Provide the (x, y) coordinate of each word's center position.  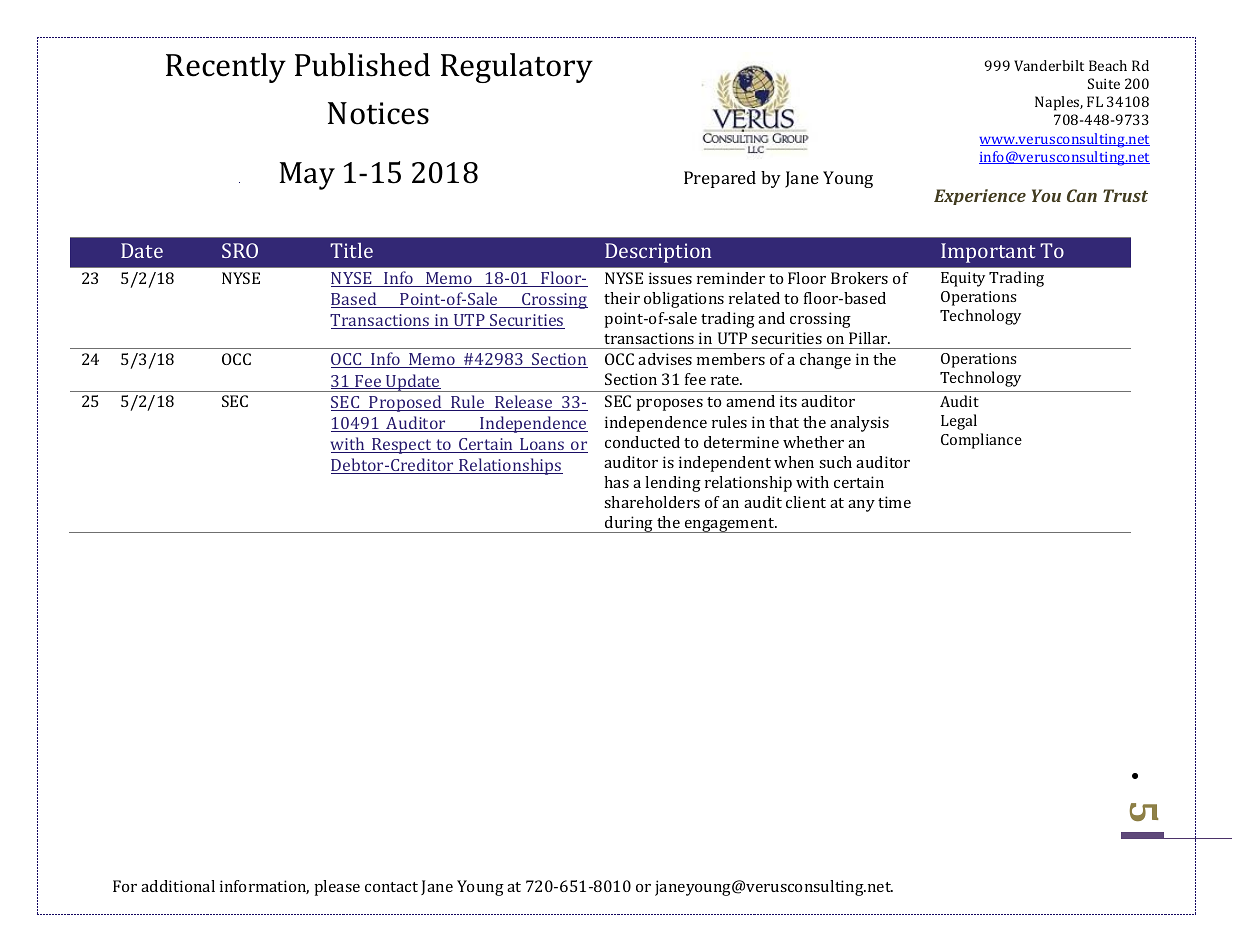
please (337, 888)
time (894, 502)
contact (391, 887)
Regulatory (517, 68)
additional (178, 886)
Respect (402, 446)
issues (670, 278)
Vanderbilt (1049, 65)
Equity (963, 279)
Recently (226, 68)
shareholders (652, 502)
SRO (240, 250)
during (629, 524)
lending (673, 484)
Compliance (981, 441)
